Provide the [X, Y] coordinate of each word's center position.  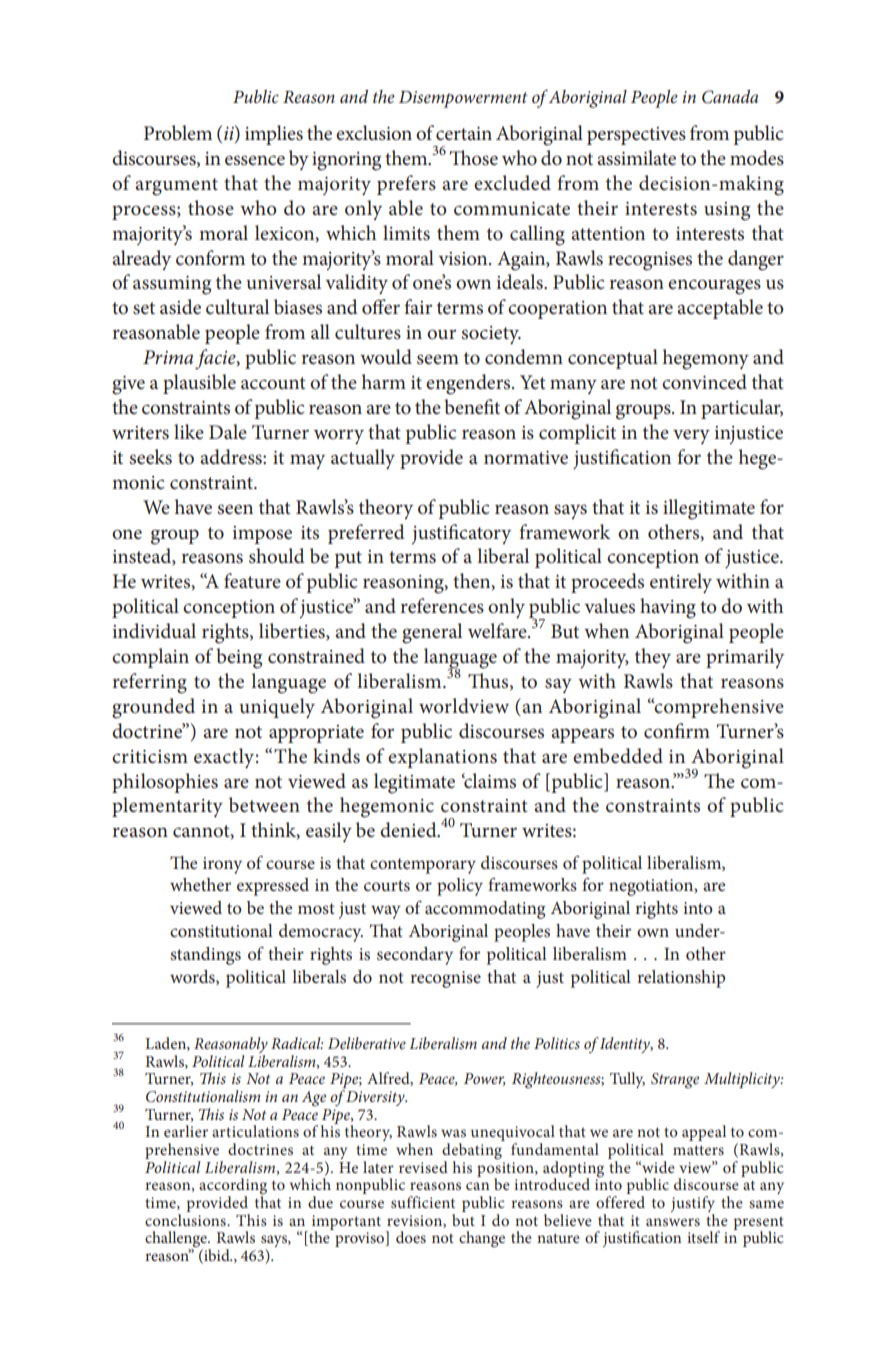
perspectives [636, 136]
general [432, 633]
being [239, 658]
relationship [681, 979]
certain [464, 134]
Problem [178, 133]
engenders [469, 384]
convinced [704, 382]
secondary [415, 956]
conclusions [186, 1218]
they [653, 658]
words [193, 977]
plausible [199, 384]
